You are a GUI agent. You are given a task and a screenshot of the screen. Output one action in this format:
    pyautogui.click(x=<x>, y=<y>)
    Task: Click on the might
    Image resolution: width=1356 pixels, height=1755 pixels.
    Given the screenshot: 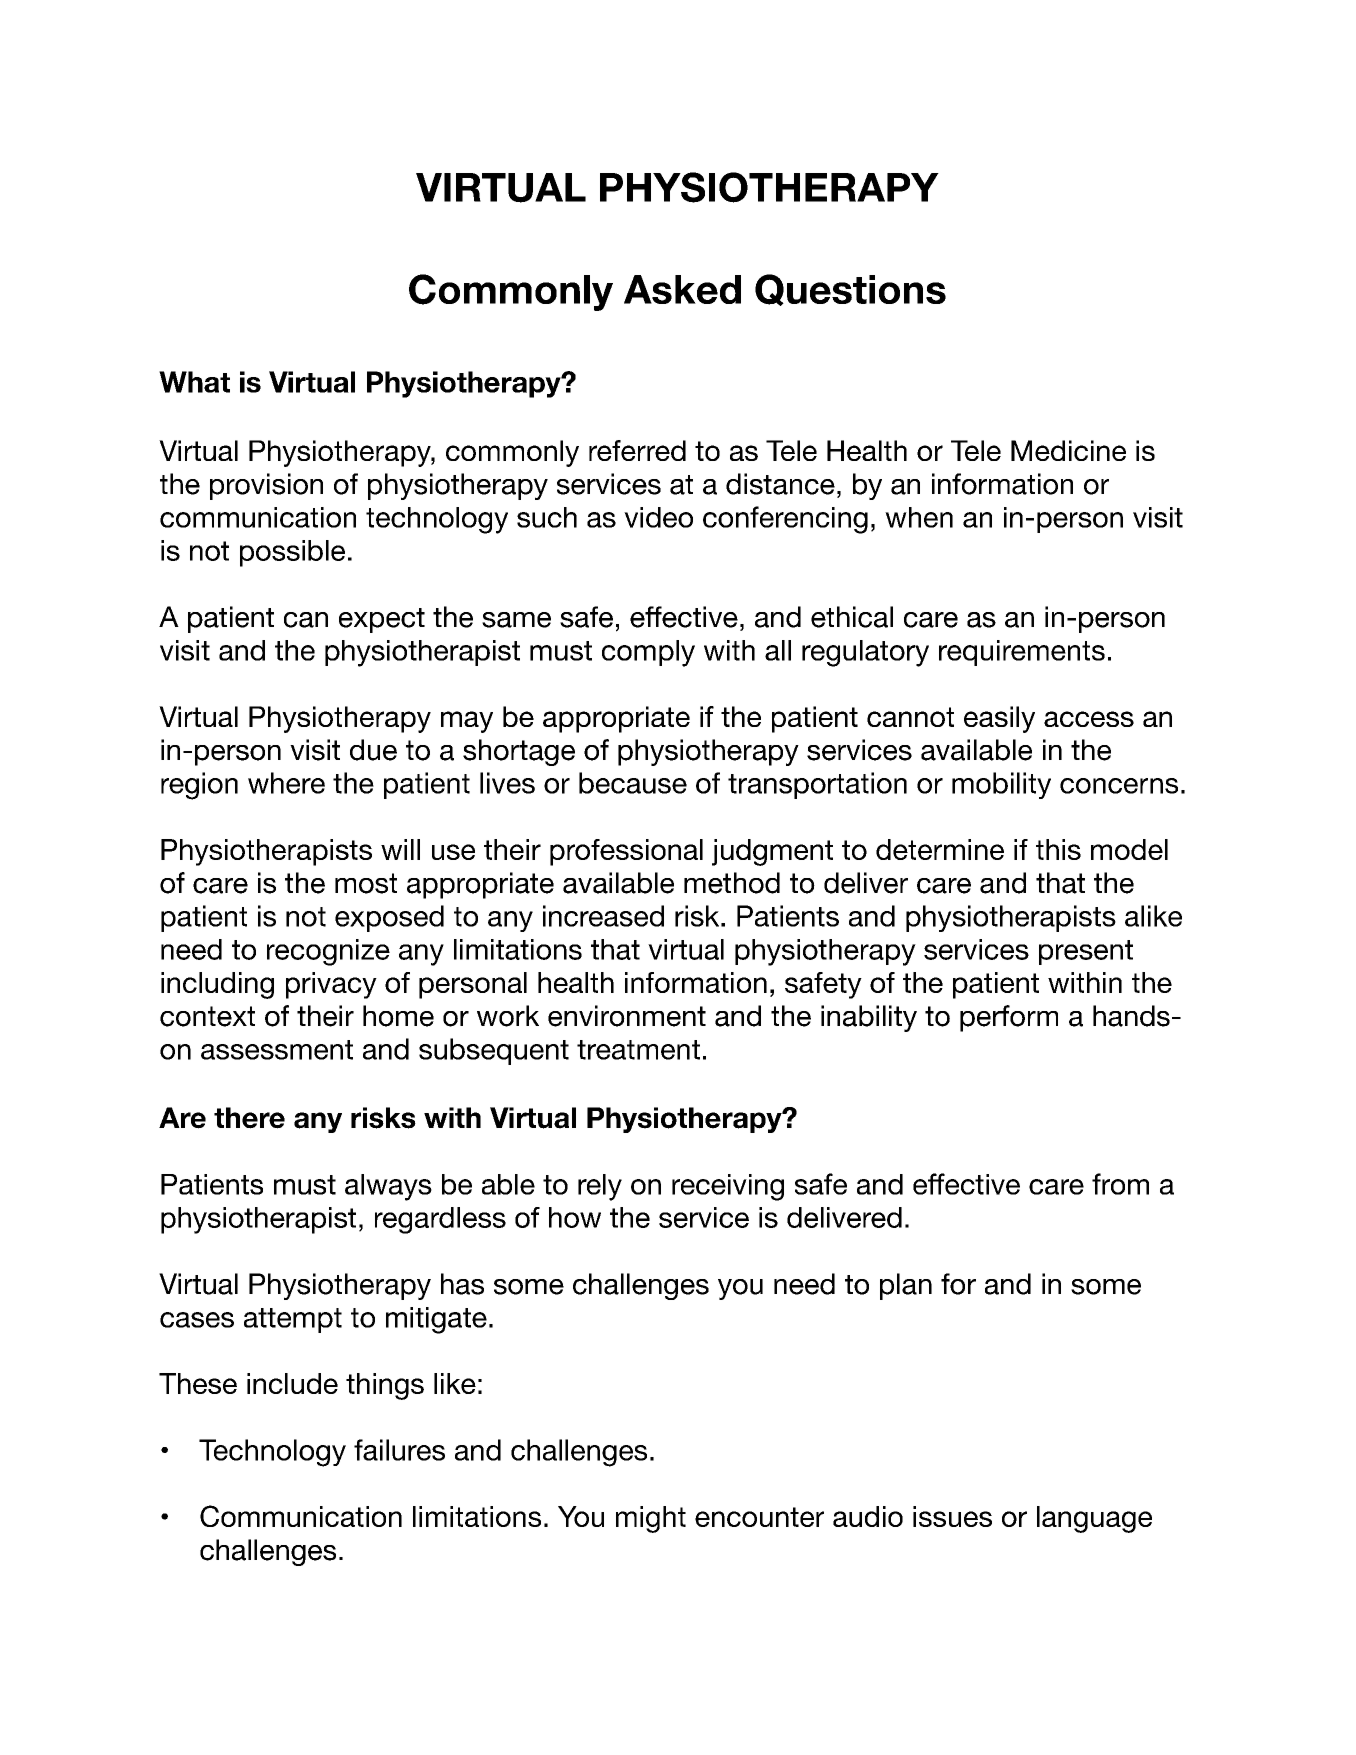 What is the action you would take?
    pyautogui.click(x=651, y=1519)
